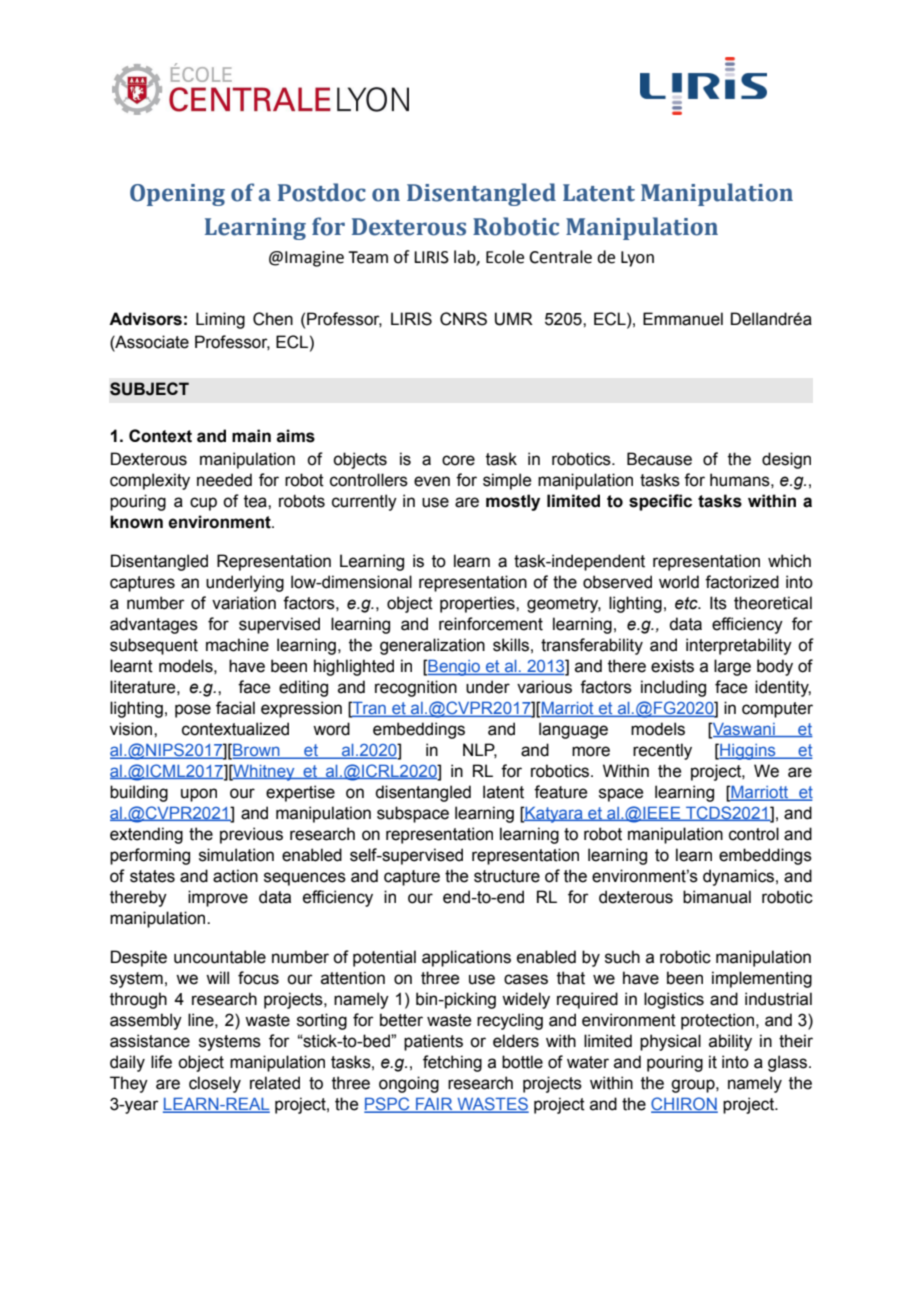 This screenshot has width=924, height=1307. I want to click on recently, so click(662, 751).
